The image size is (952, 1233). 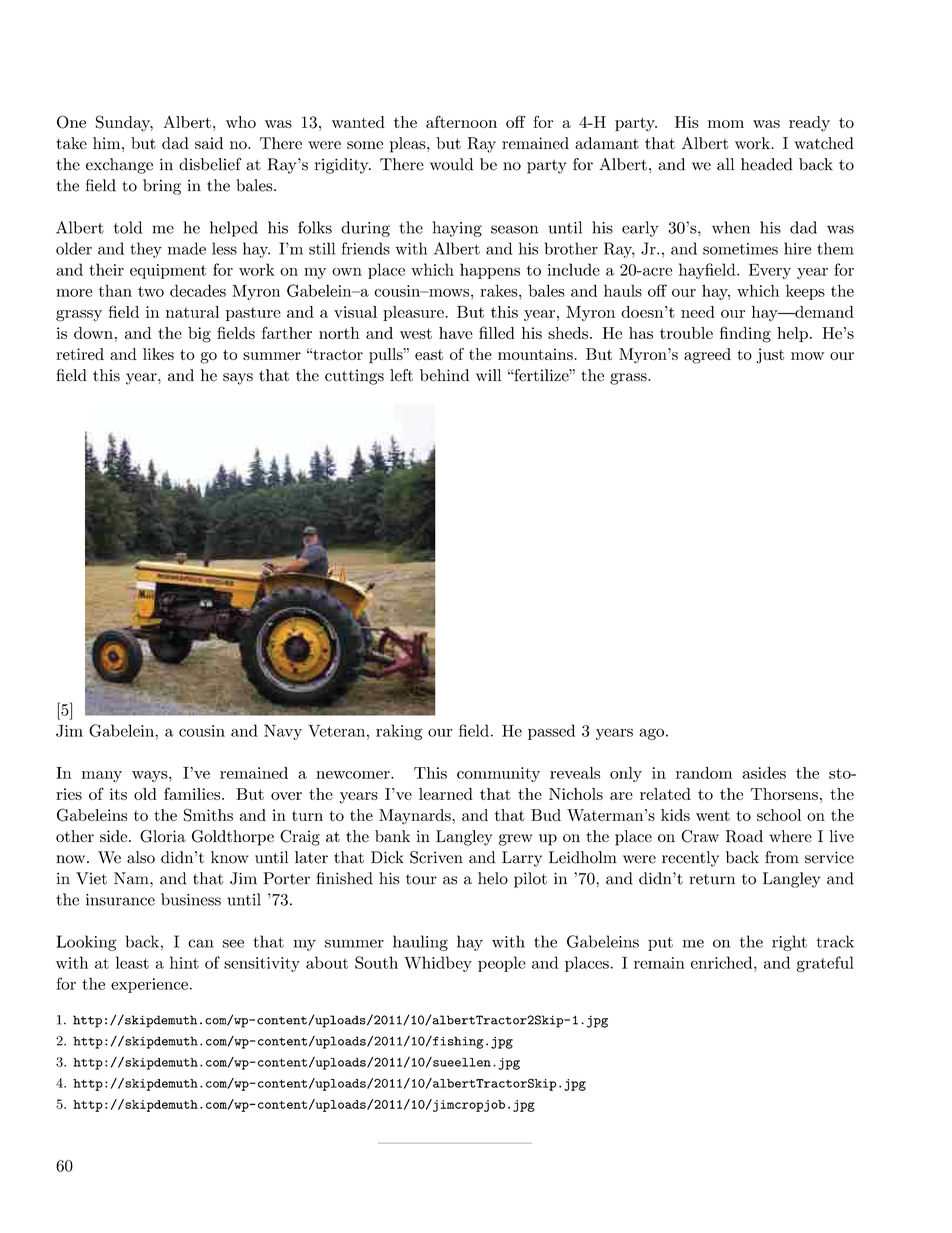 I want to click on said, so click(x=209, y=143).
